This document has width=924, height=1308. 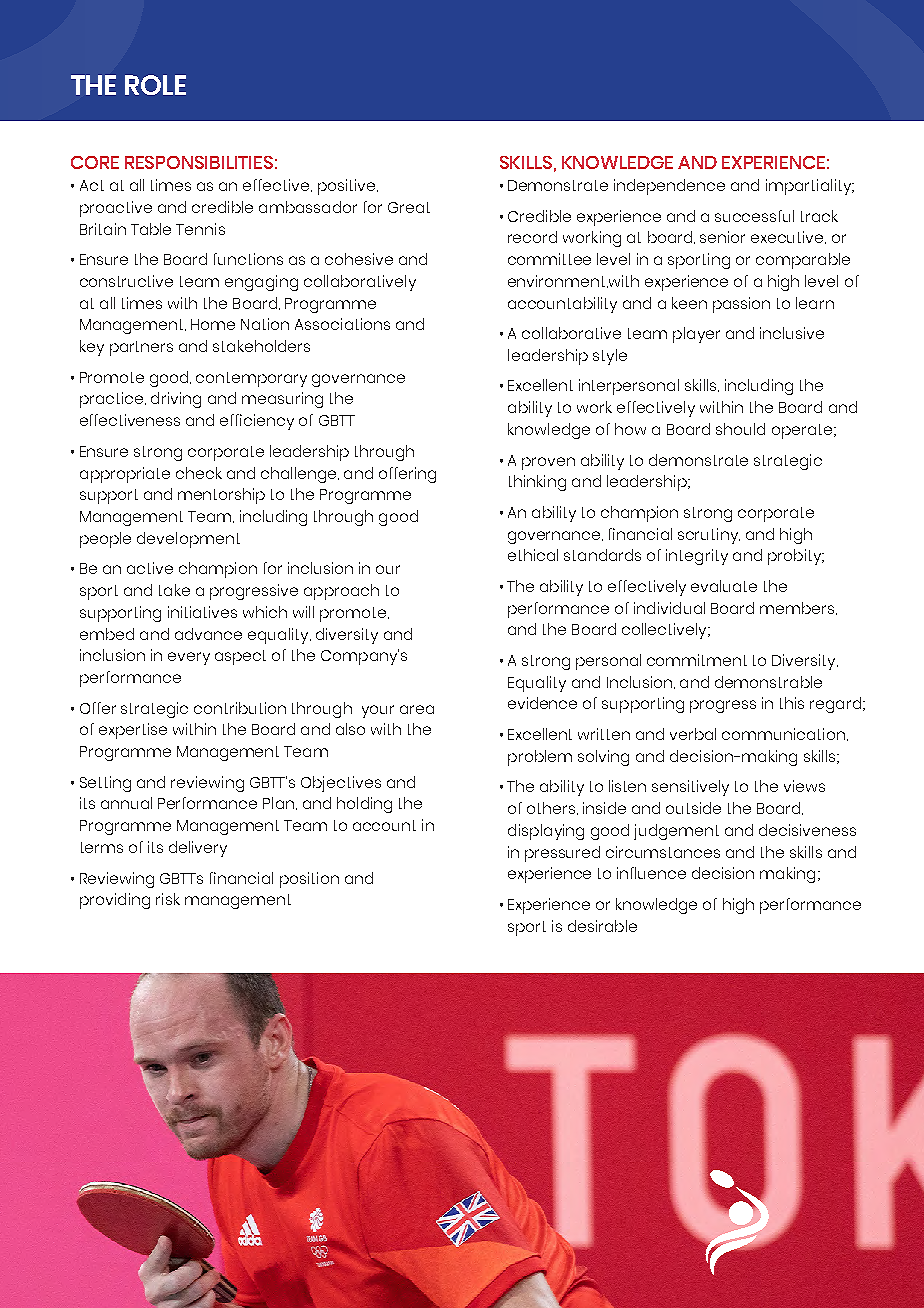 I want to click on positive, so click(x=348, y=187).
